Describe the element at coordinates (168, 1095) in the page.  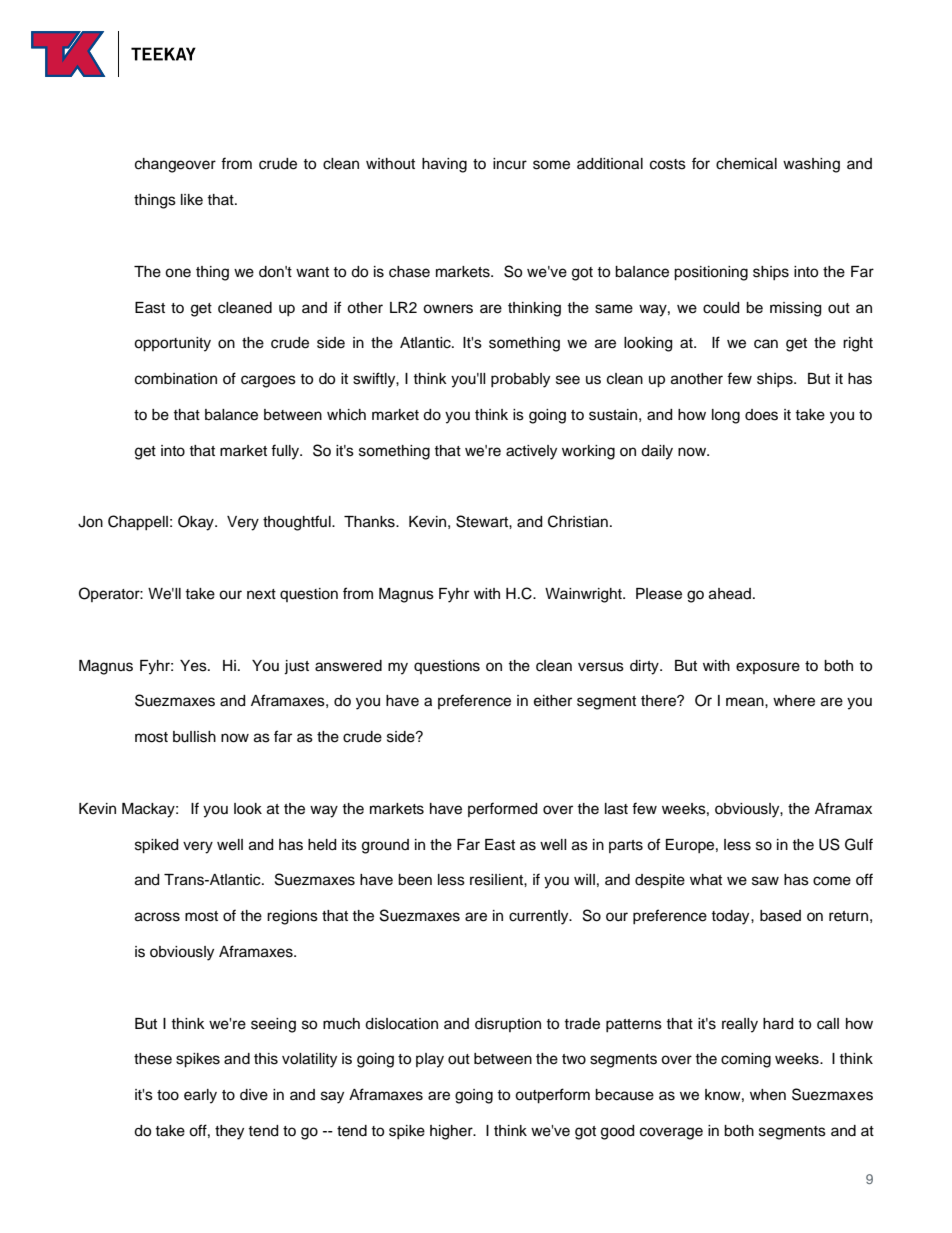
I see `too` at that location.
